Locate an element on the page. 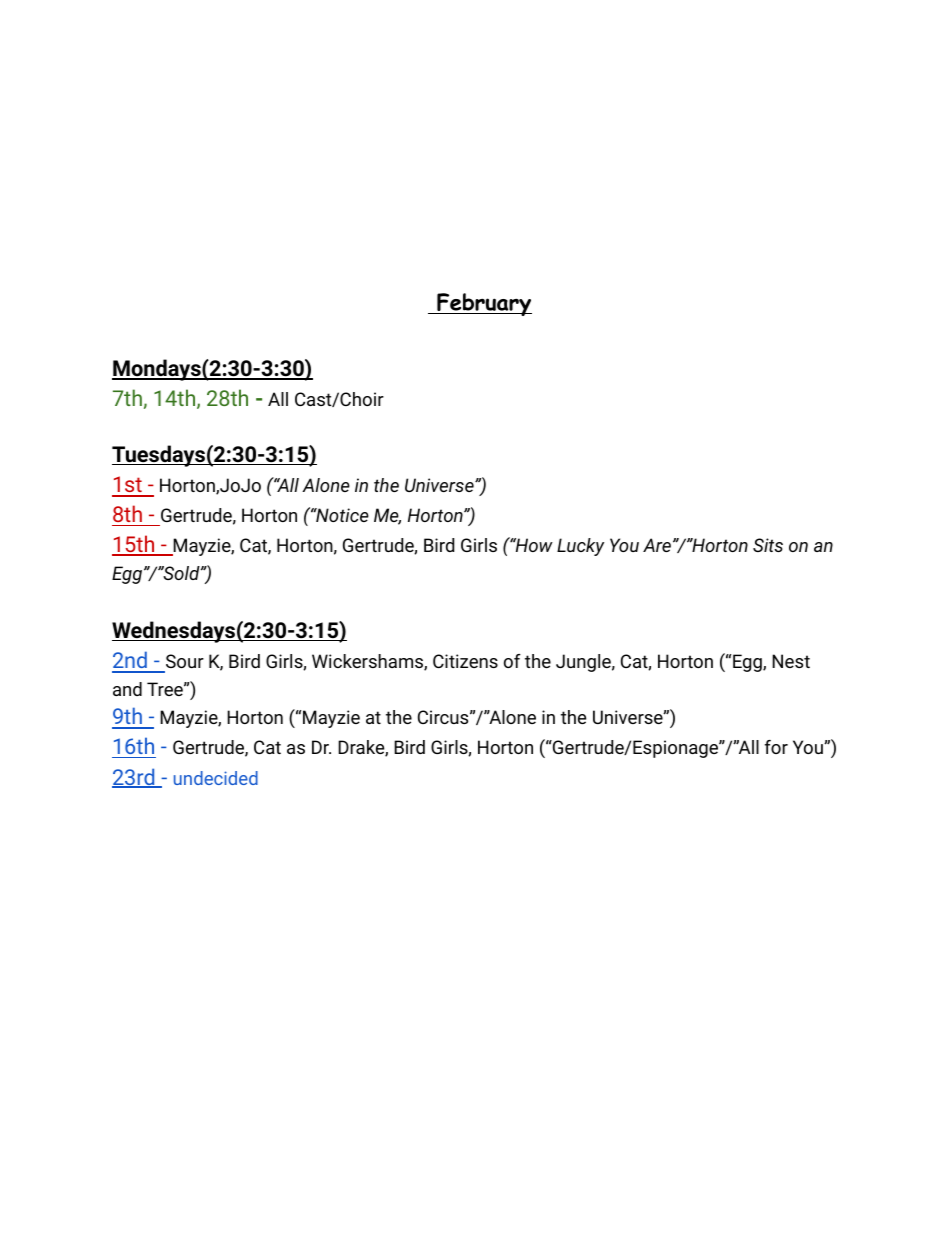 The image size is (952, 1233). February is located at coordinates (483, 304).
